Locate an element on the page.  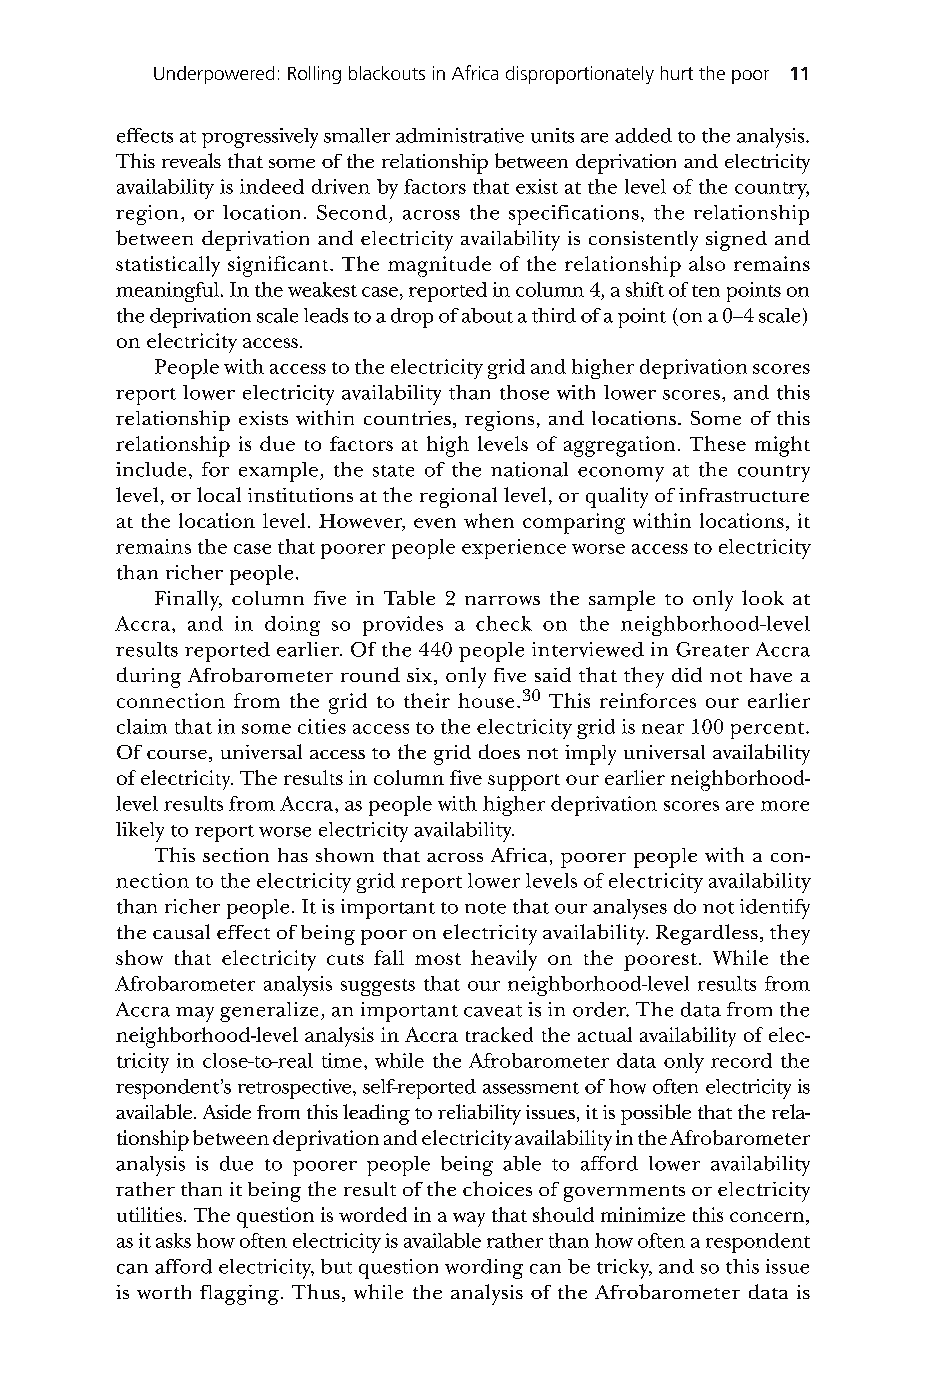
local is located at coordinates (219, 494).
